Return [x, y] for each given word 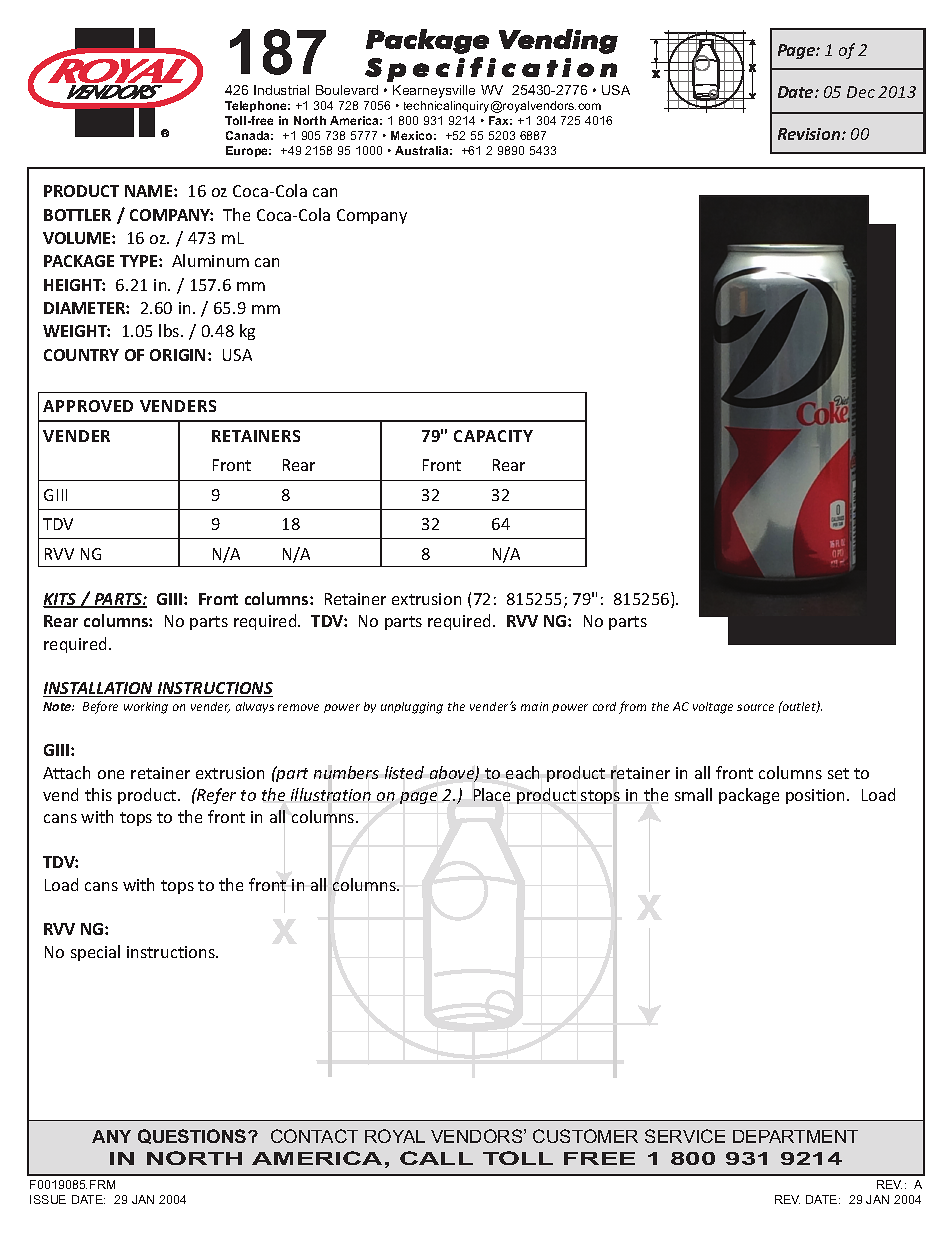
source [755, 707]
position [817, 796]
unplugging [412, 708]
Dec [861, 92]
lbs [170, 330]
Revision [810, 134]
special [95, 953]
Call [436, 1158]
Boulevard [347, 90]
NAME [150, 191]
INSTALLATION [99, 689]
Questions [193, 1136]
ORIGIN [177, 355]
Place [492, 794]
